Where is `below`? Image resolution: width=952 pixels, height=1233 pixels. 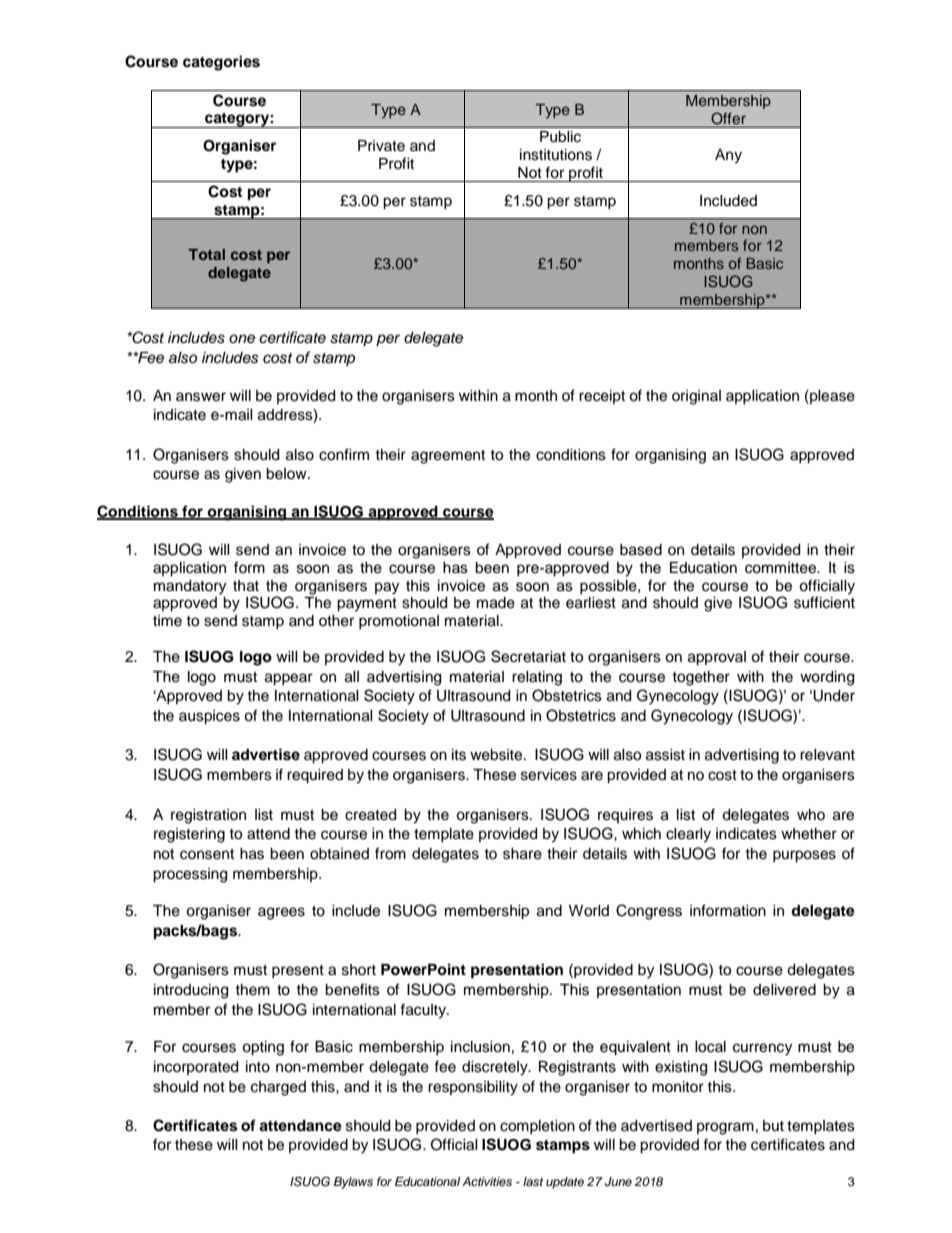 below is located at coordinates (287, 474).
